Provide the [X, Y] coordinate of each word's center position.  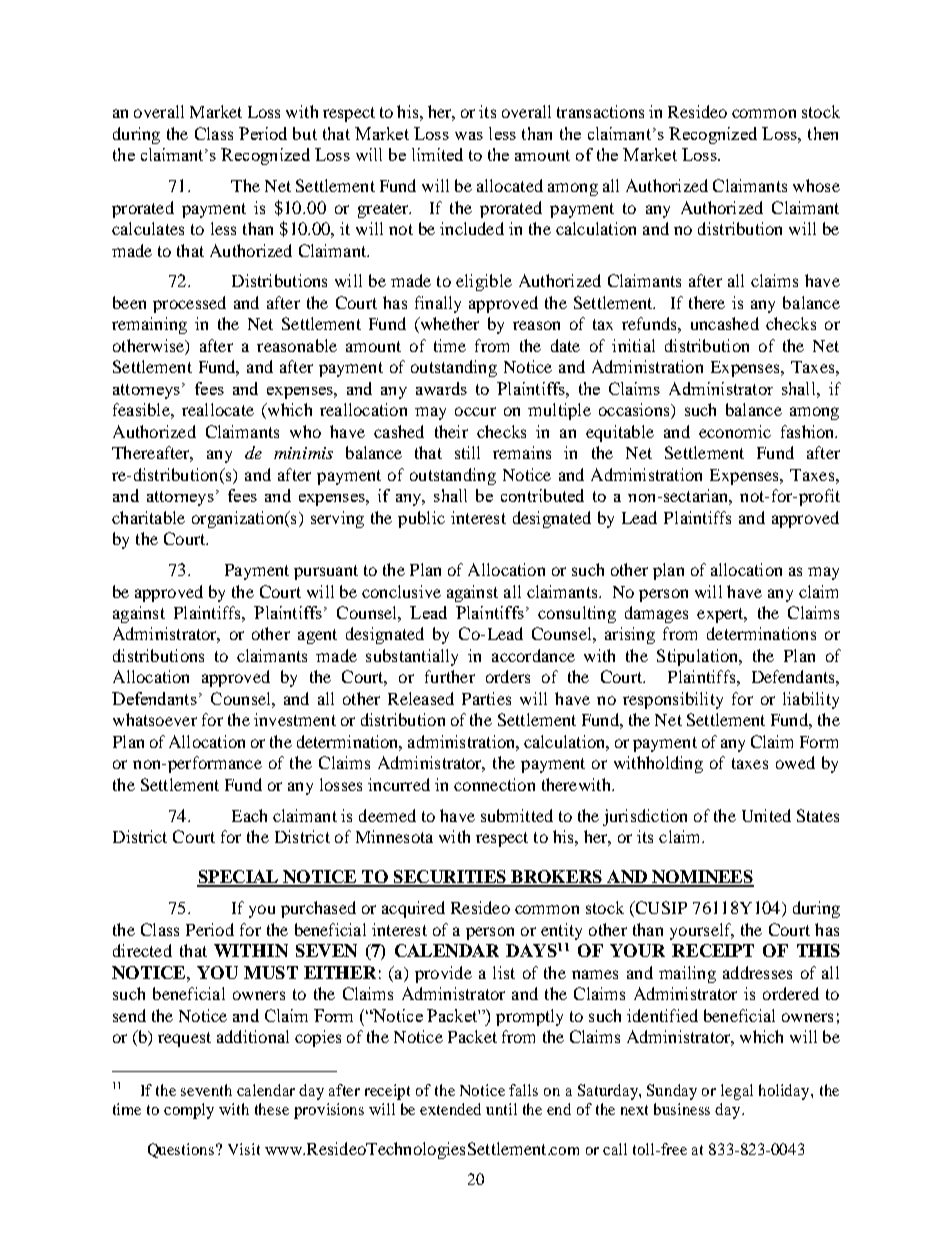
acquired [413, 909]
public [421, 519]
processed [189, 304]
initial [633, 345]
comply [189, 1111]
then [823, 133]
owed [795, 762]
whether [448, 325]
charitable [148, 517]
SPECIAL [239, 878]
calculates [148, 228]
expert [721, 615]
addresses [757, 972]
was [469, 136]
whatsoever [155, 719]
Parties [486, 698]
